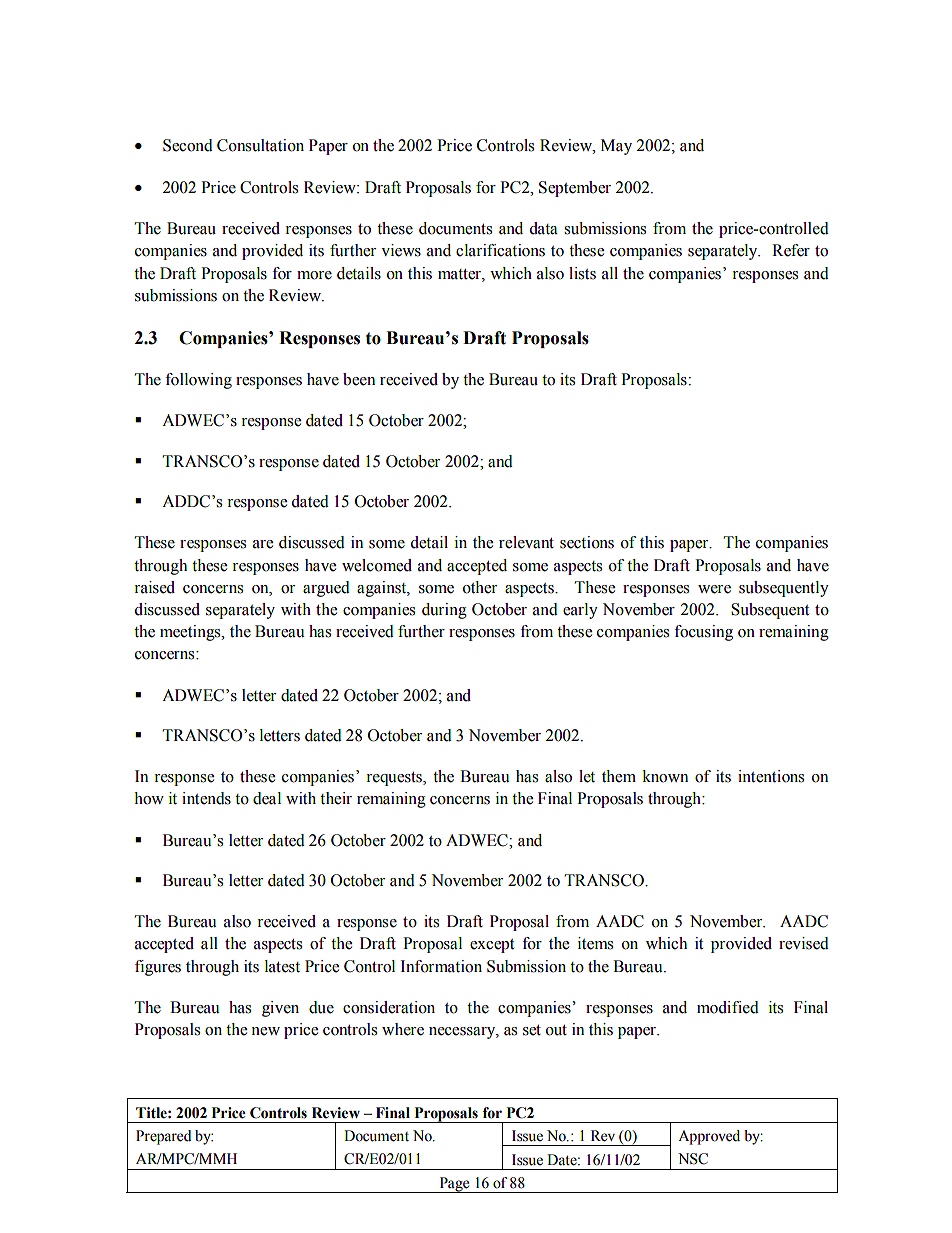  What do you see at coordinates (198, 381) in the image?
I see `following` at bounding box center [198, 381].
